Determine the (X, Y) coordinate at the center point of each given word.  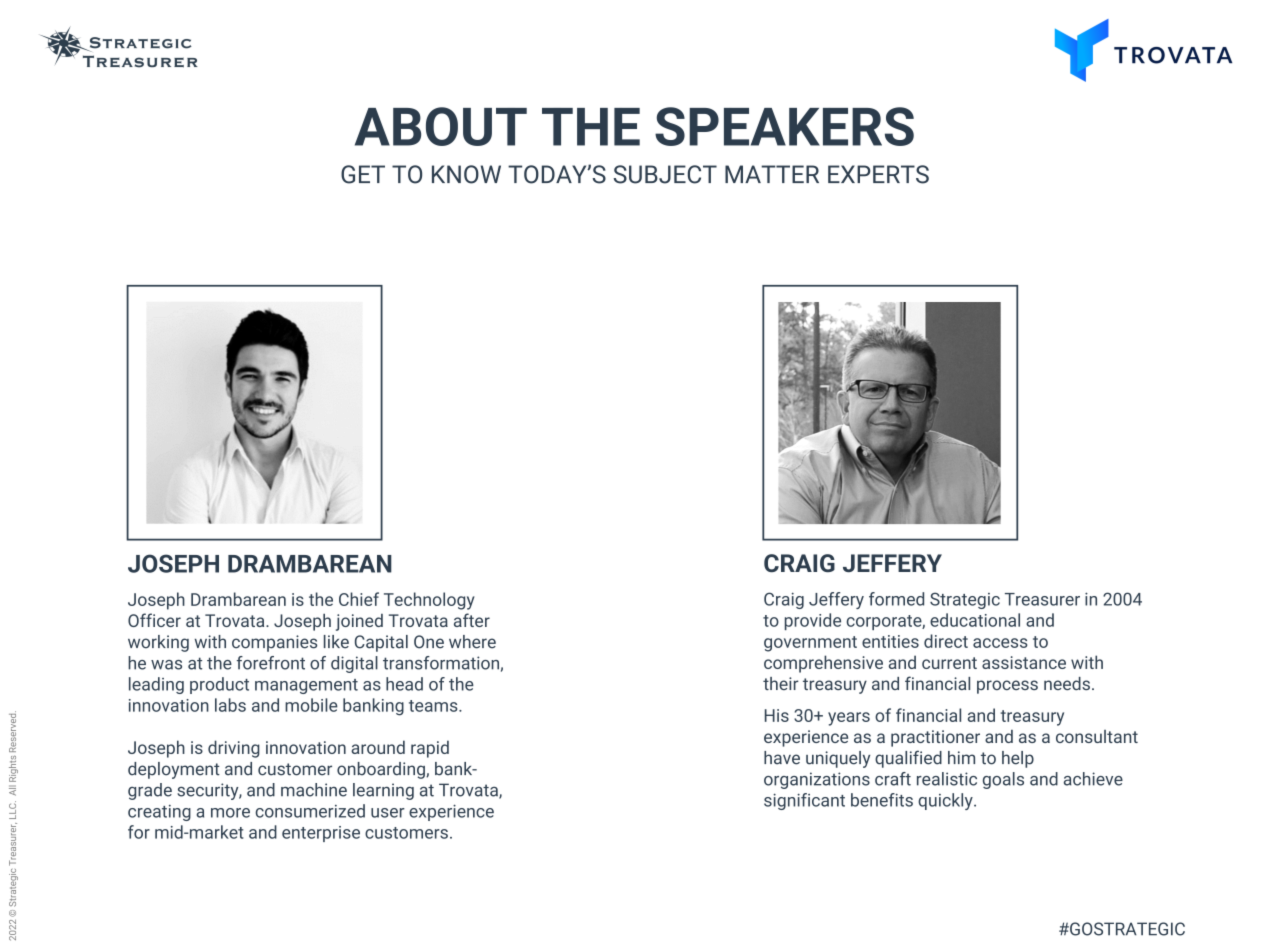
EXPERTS (878, 174)
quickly (946, 801)
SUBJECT (665, 174)
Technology (429, 601)
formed (896, 599)
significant (804, 801)
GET (363, 174)
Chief (359, 599)
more (230, 813)
